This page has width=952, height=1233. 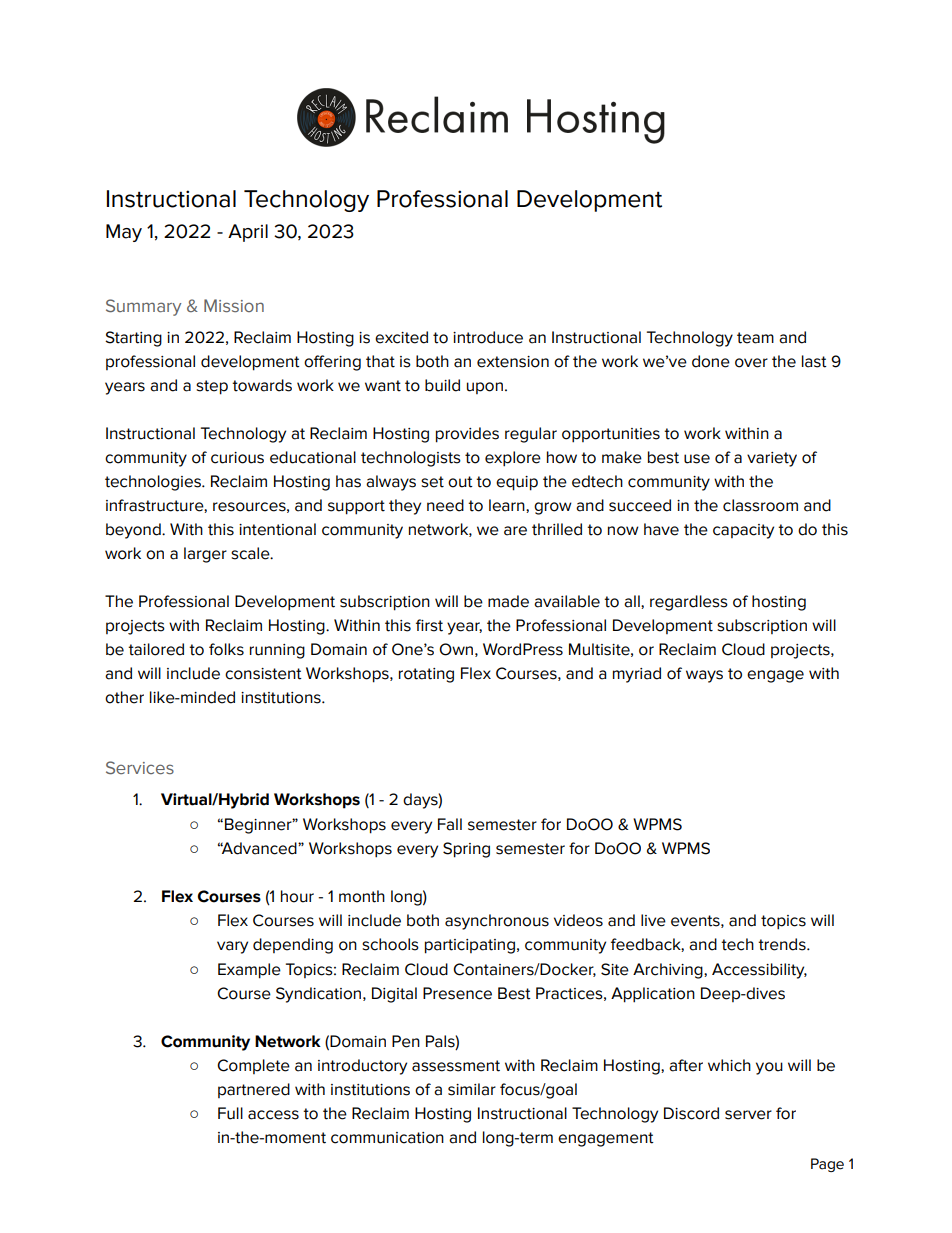 What do you see at coordinates (230, 1113) in the page?
I see `Full` at bounding box center [230, 1113].
